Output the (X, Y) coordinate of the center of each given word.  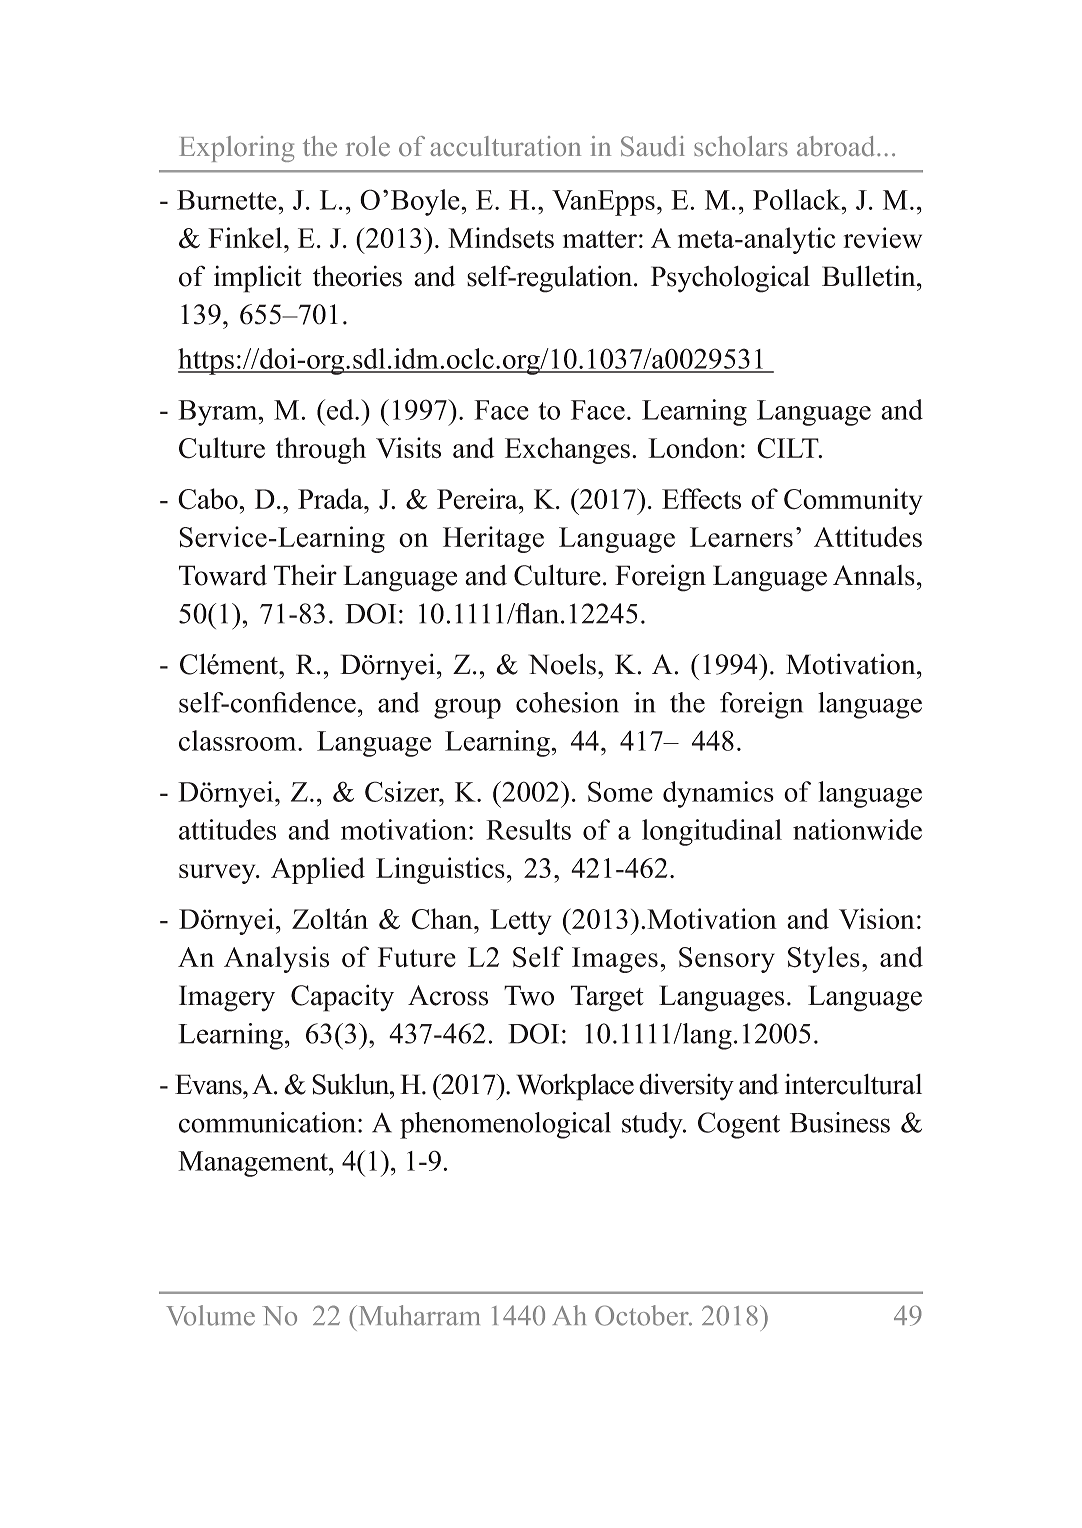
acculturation (505, 146)
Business (840, 1122)
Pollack (798, 199)
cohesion (567, 702)
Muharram (418, 1315)
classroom (239, 740)
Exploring (236, 149)
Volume (210, 1315)
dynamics (718, 794)
